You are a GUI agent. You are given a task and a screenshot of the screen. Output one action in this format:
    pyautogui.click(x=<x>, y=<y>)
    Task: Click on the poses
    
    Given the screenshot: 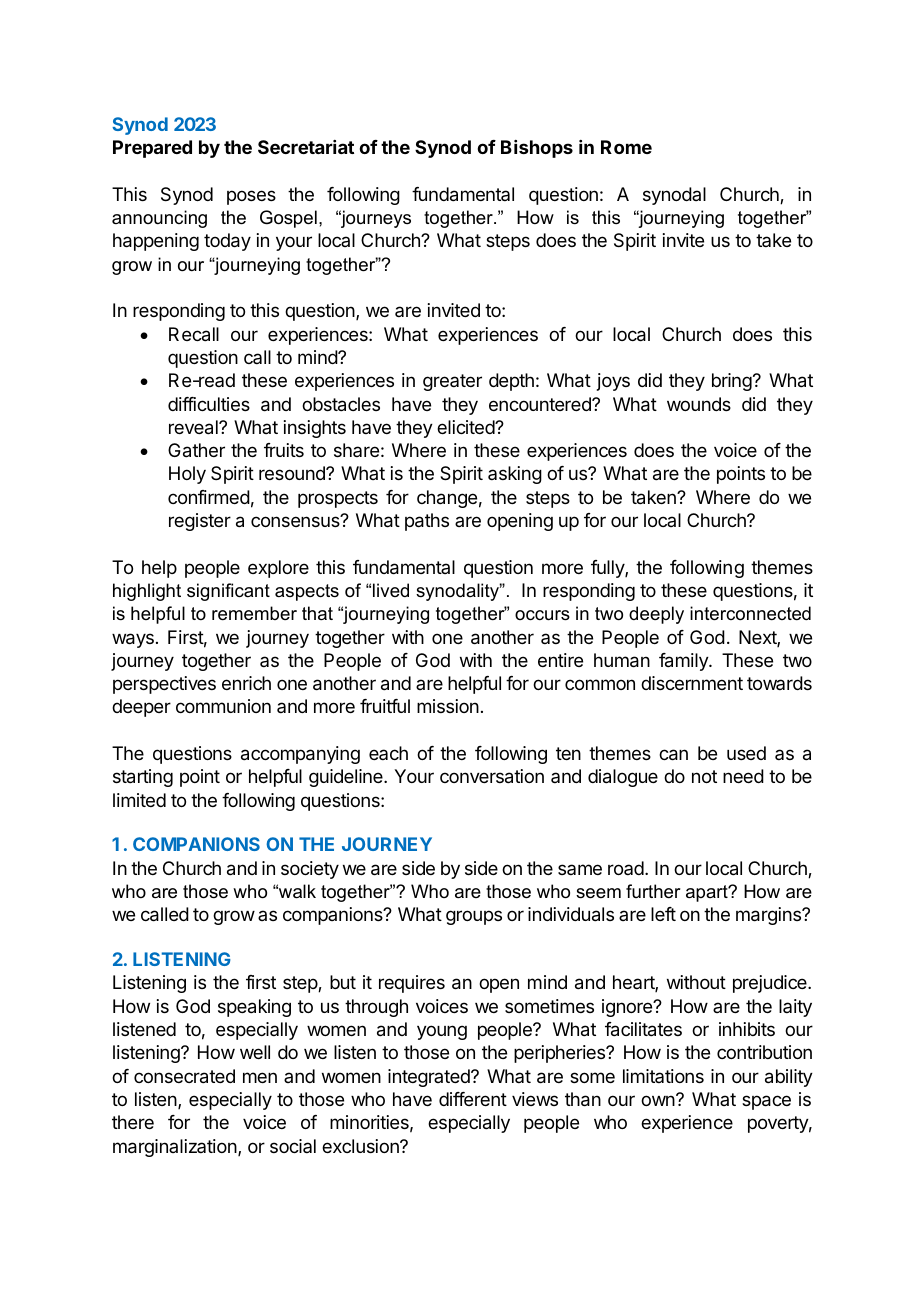 What is the action you would take?
    pyautogui.click(x=251, y=197)
